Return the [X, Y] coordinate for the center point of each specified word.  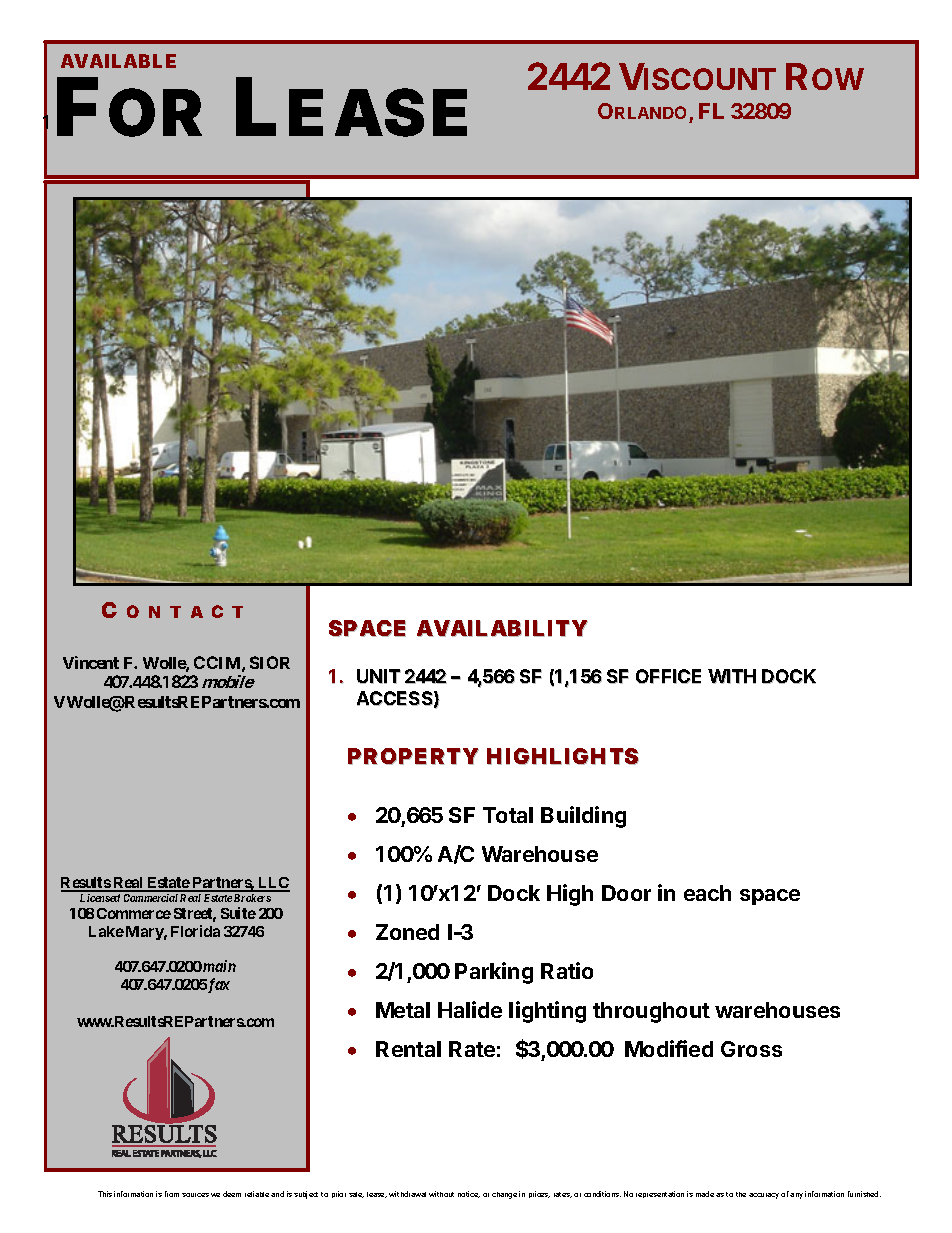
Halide [470, 1009]
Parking [494, 973]
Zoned [407, 932]
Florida [195, 931]
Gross [751, 1049]
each [707, 893]
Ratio [567, 970]
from [172, 1194]
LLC [273, 884]
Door [626, 893]
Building [583, 817]
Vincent [91, 662]
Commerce [134, 913]
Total [508, 815]
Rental [408, 1049]
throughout [651, 1012]
